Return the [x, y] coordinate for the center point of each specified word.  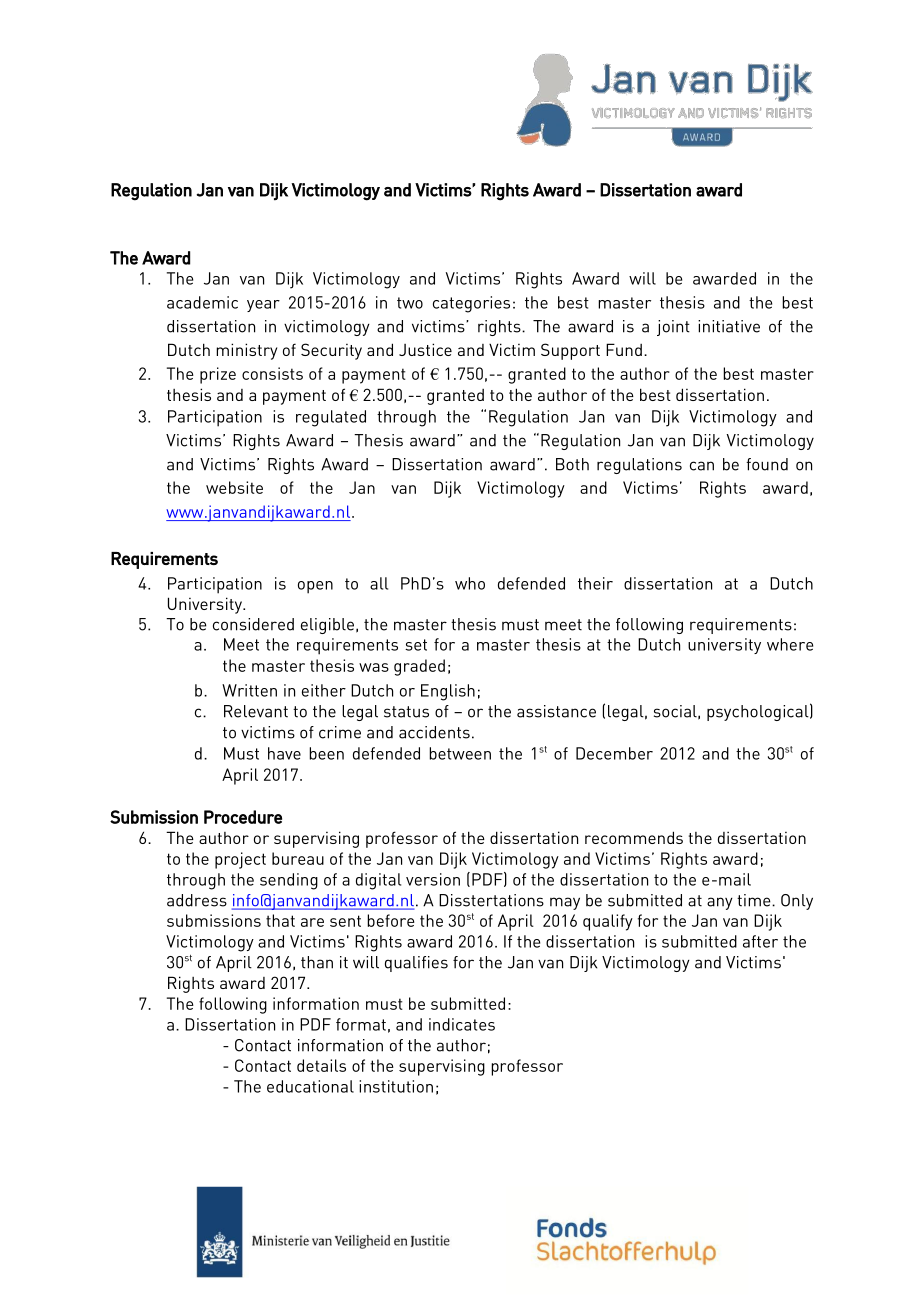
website [234, 487]
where [790, 644]
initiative [729, 326]
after [760, 941]
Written [249, 690]
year [263, 306]
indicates [462, 1024]
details [321, 1065]
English [448, 692]
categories [471, 304]
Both [572, 464]
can [702, 466]
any [720, 903]
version [433, 879]
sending [289, 881]
